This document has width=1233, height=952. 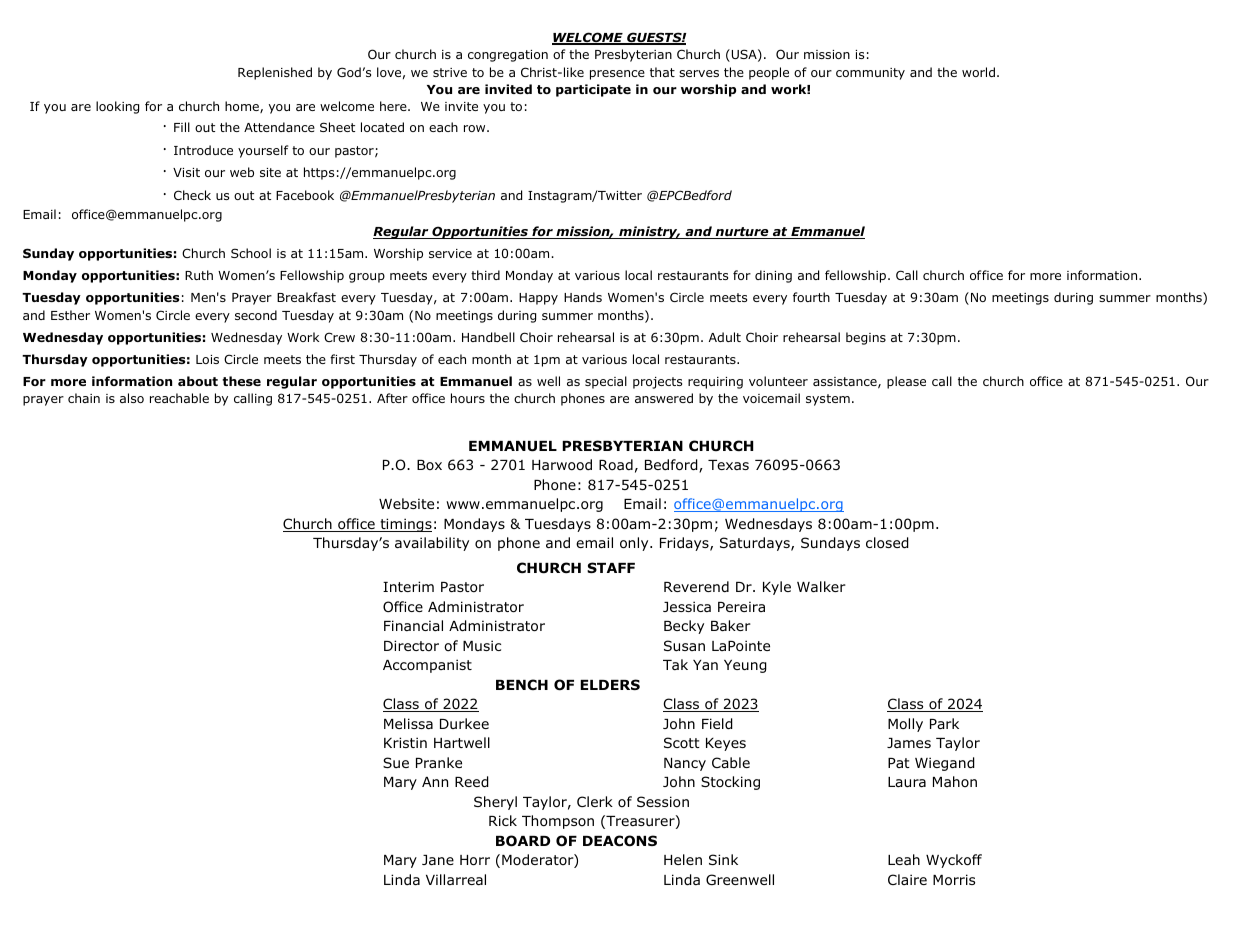 I want to click on begins, so click(x=866, y=338).
